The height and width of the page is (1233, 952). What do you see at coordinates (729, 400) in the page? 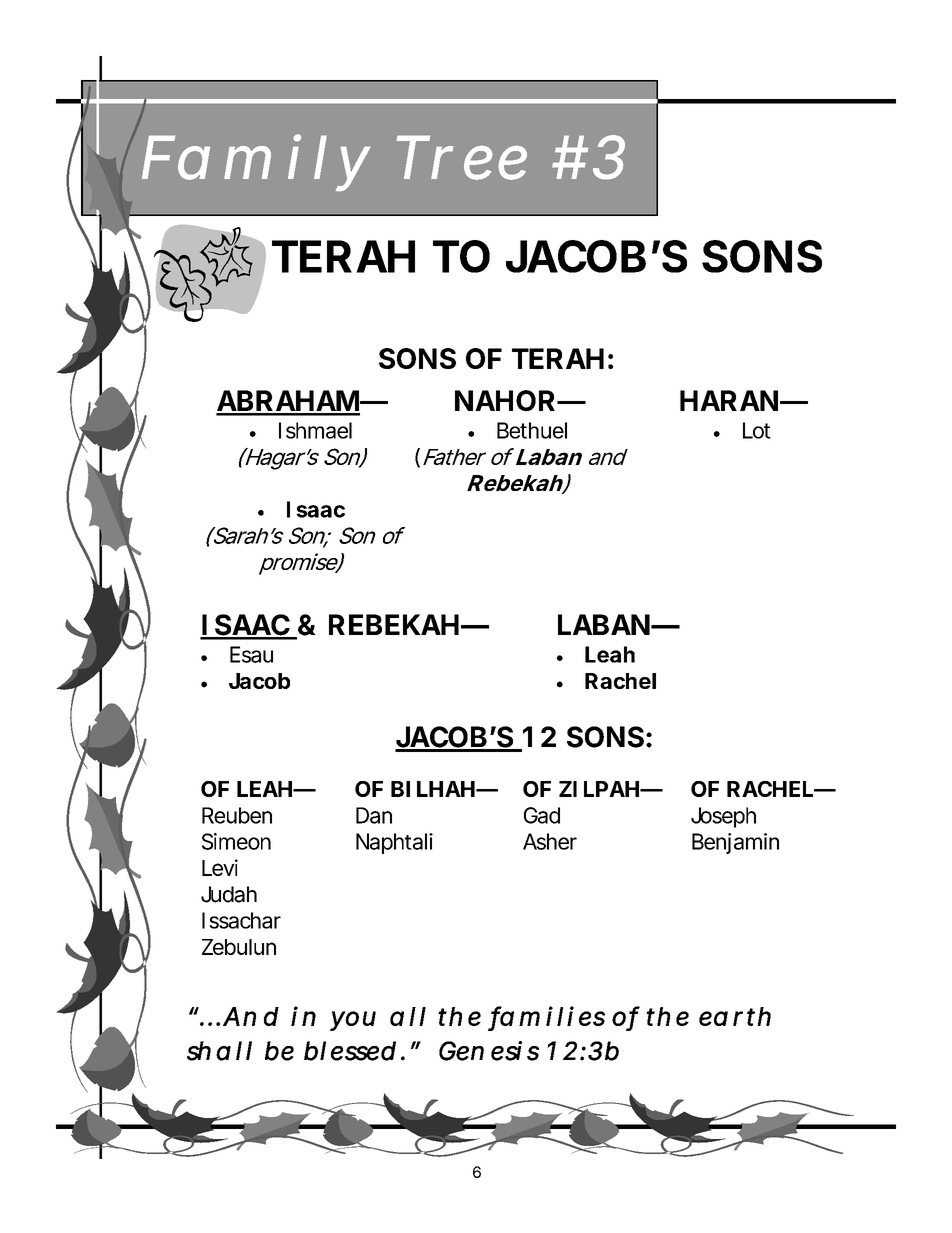
I see `HARAN` at bounding box center [729, 400].
